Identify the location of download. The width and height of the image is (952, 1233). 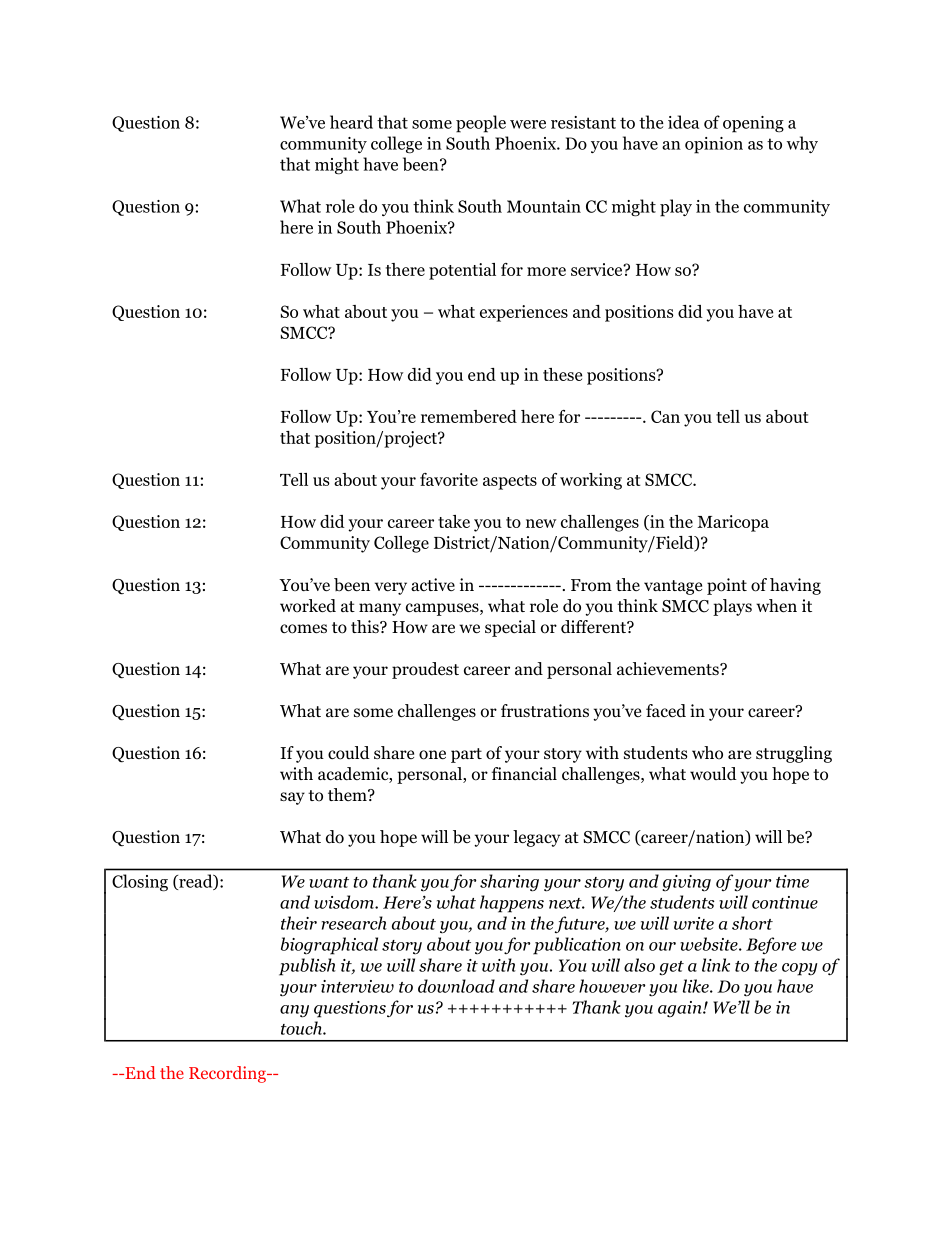
(456, 986).
